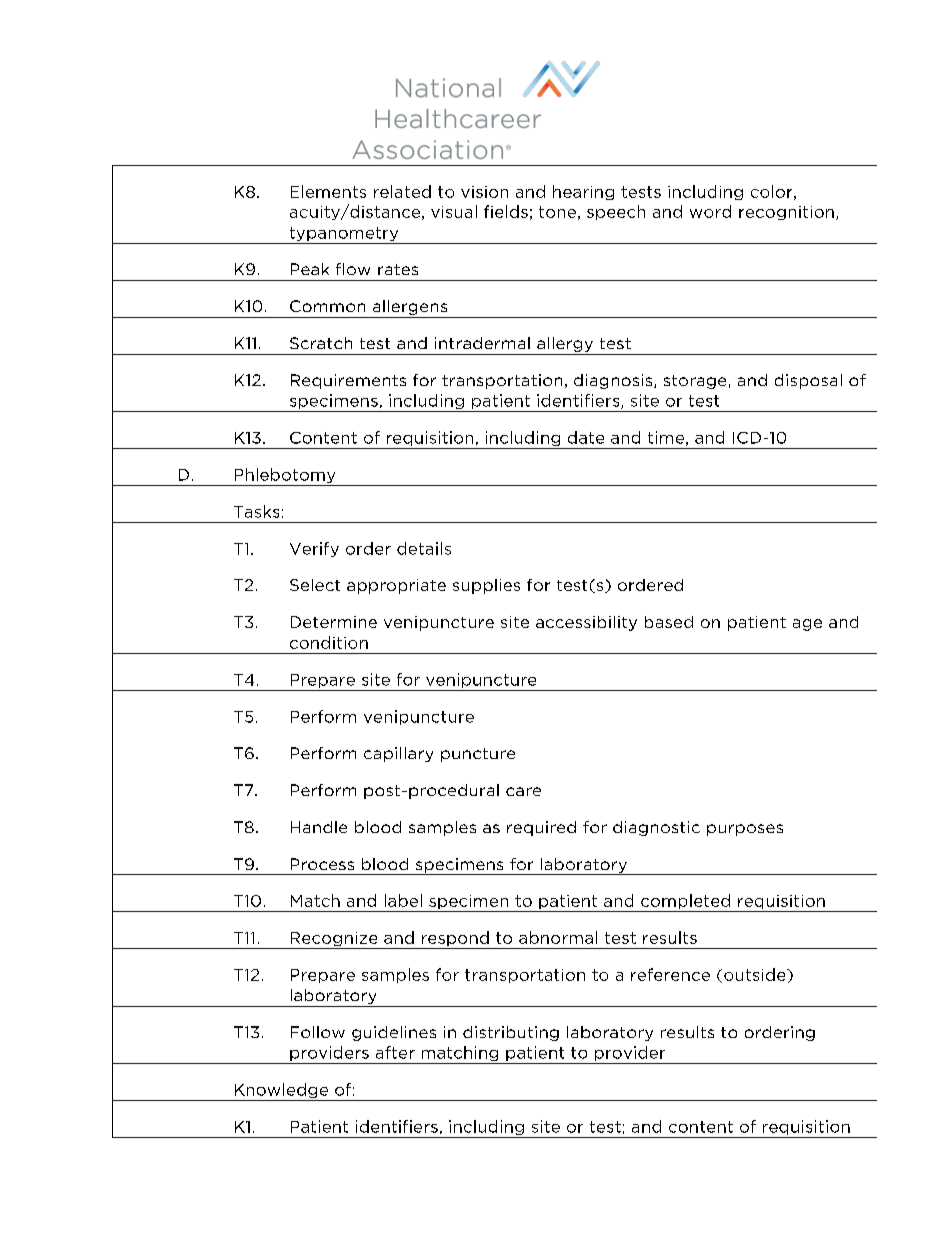 The width and height of the screenshot is (952, 1233). What do you see at coordinates (557, 212) in the screenshot?
I see `tone` at bounding box center [557, 212].
